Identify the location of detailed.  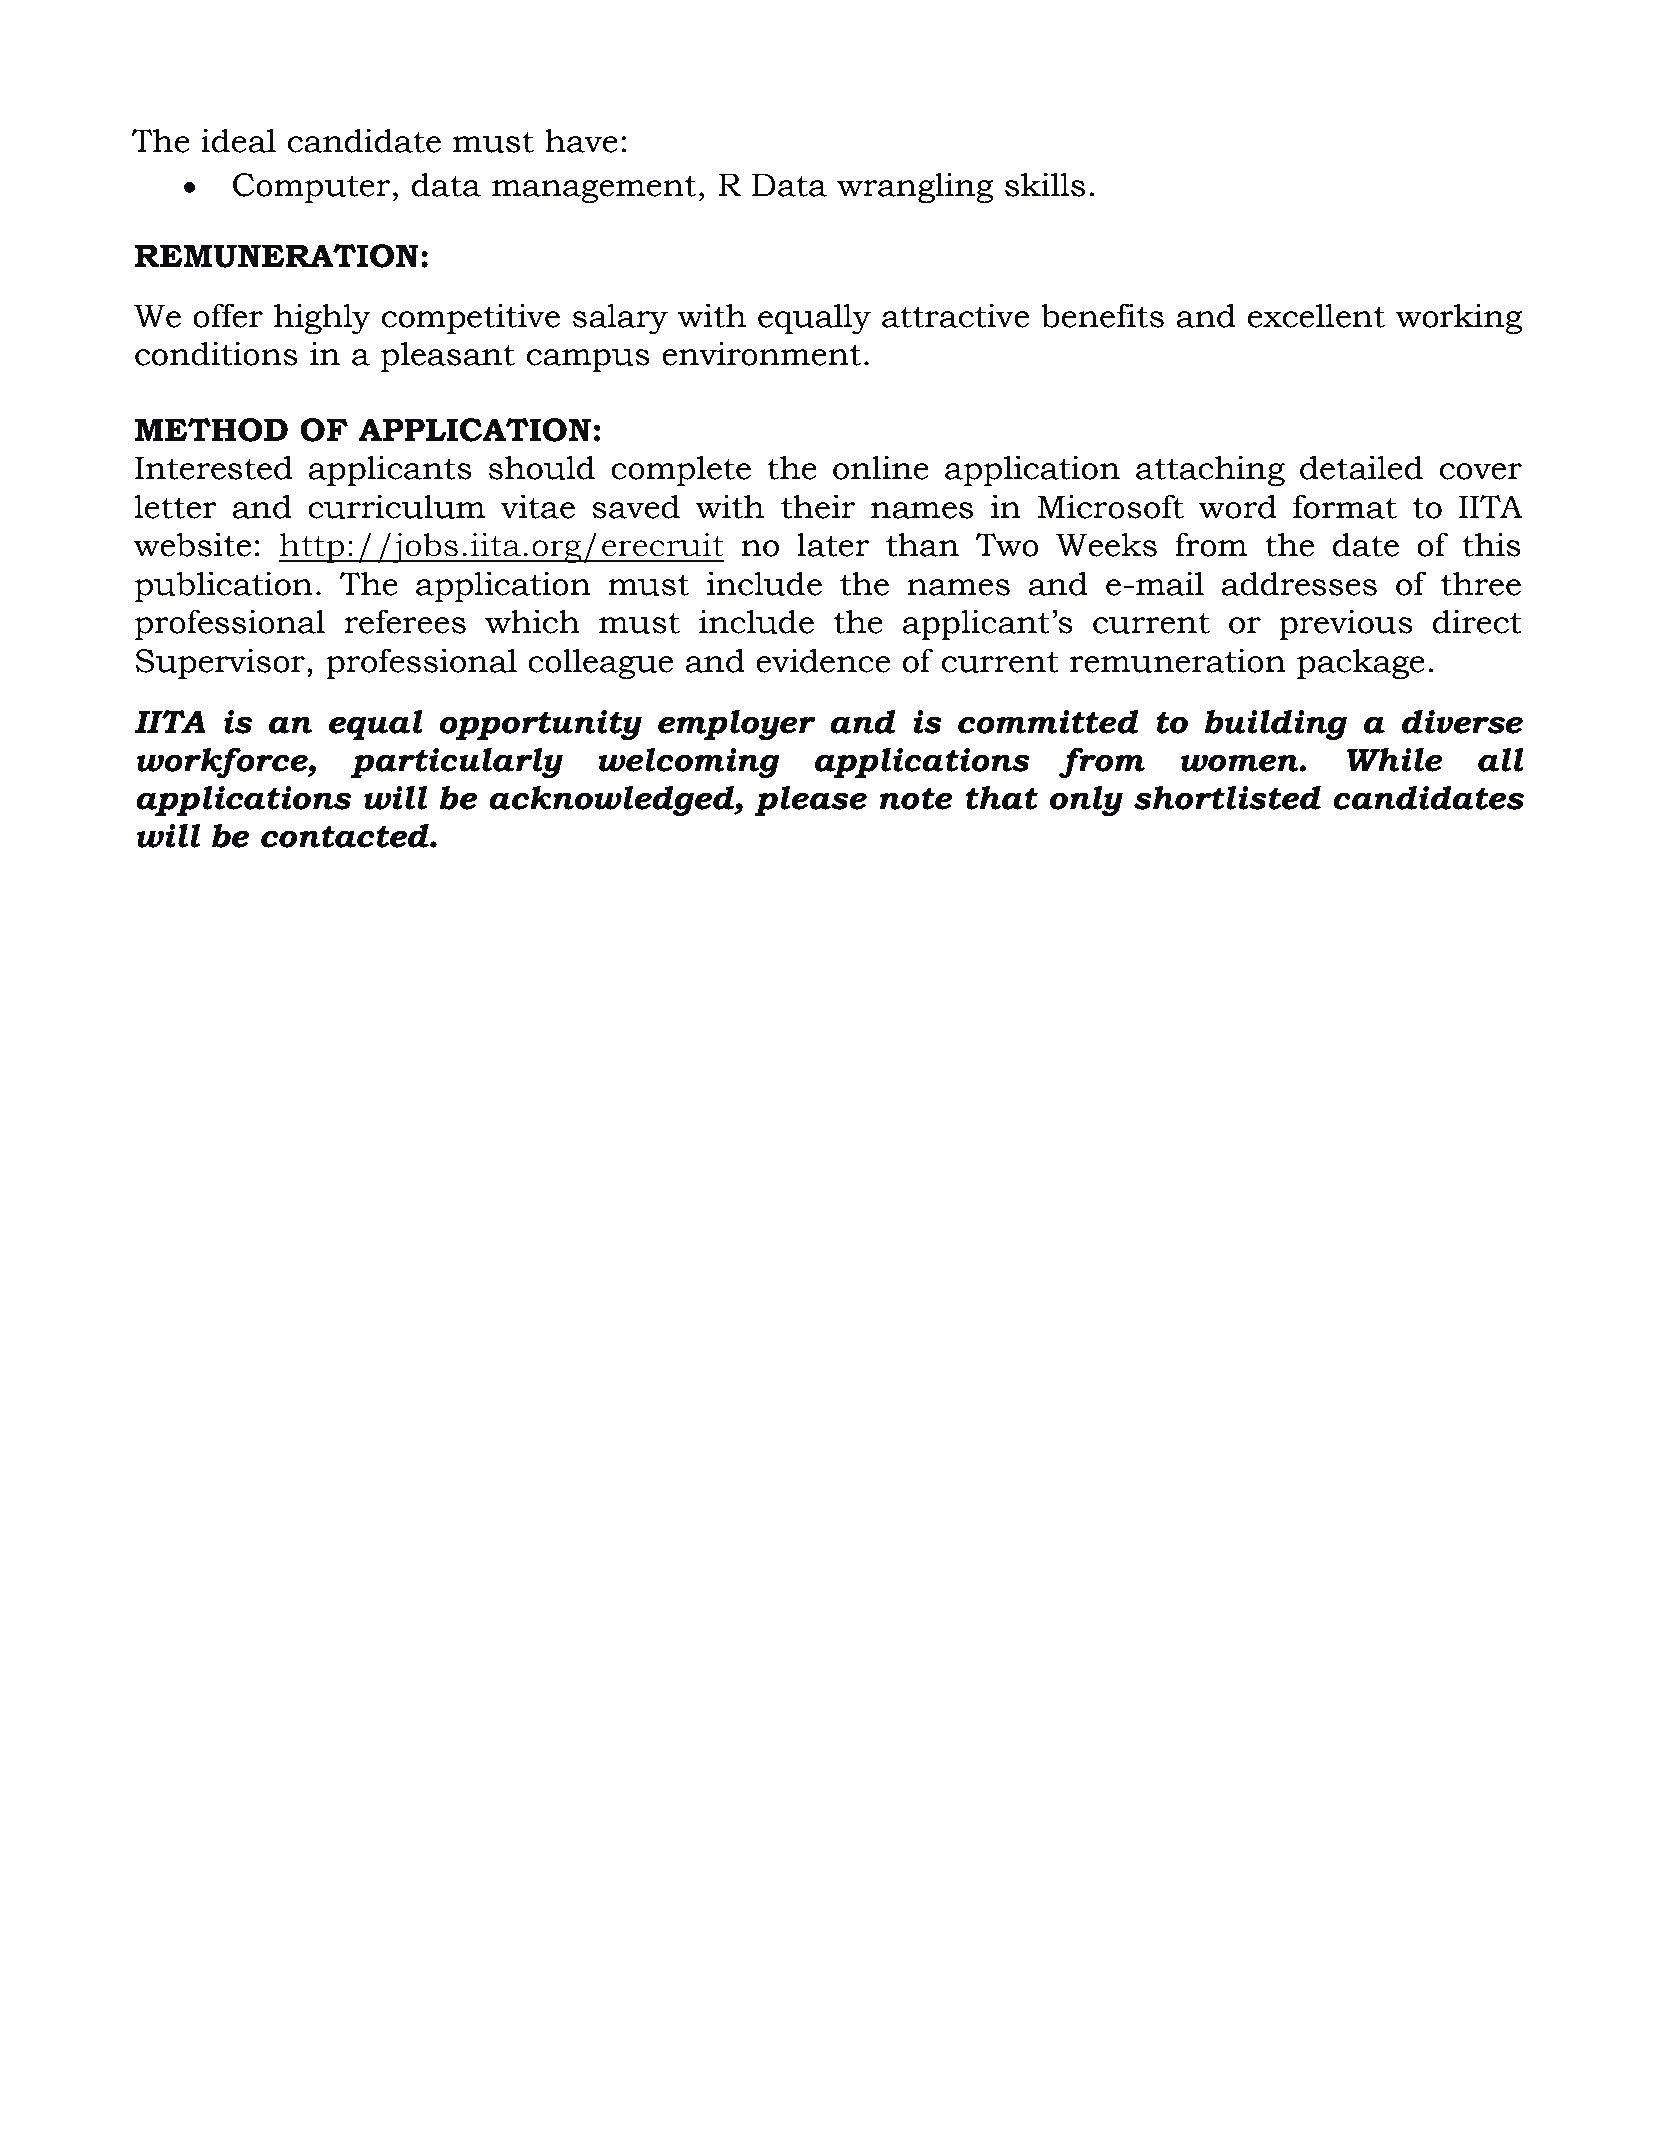
(1361, 467).
